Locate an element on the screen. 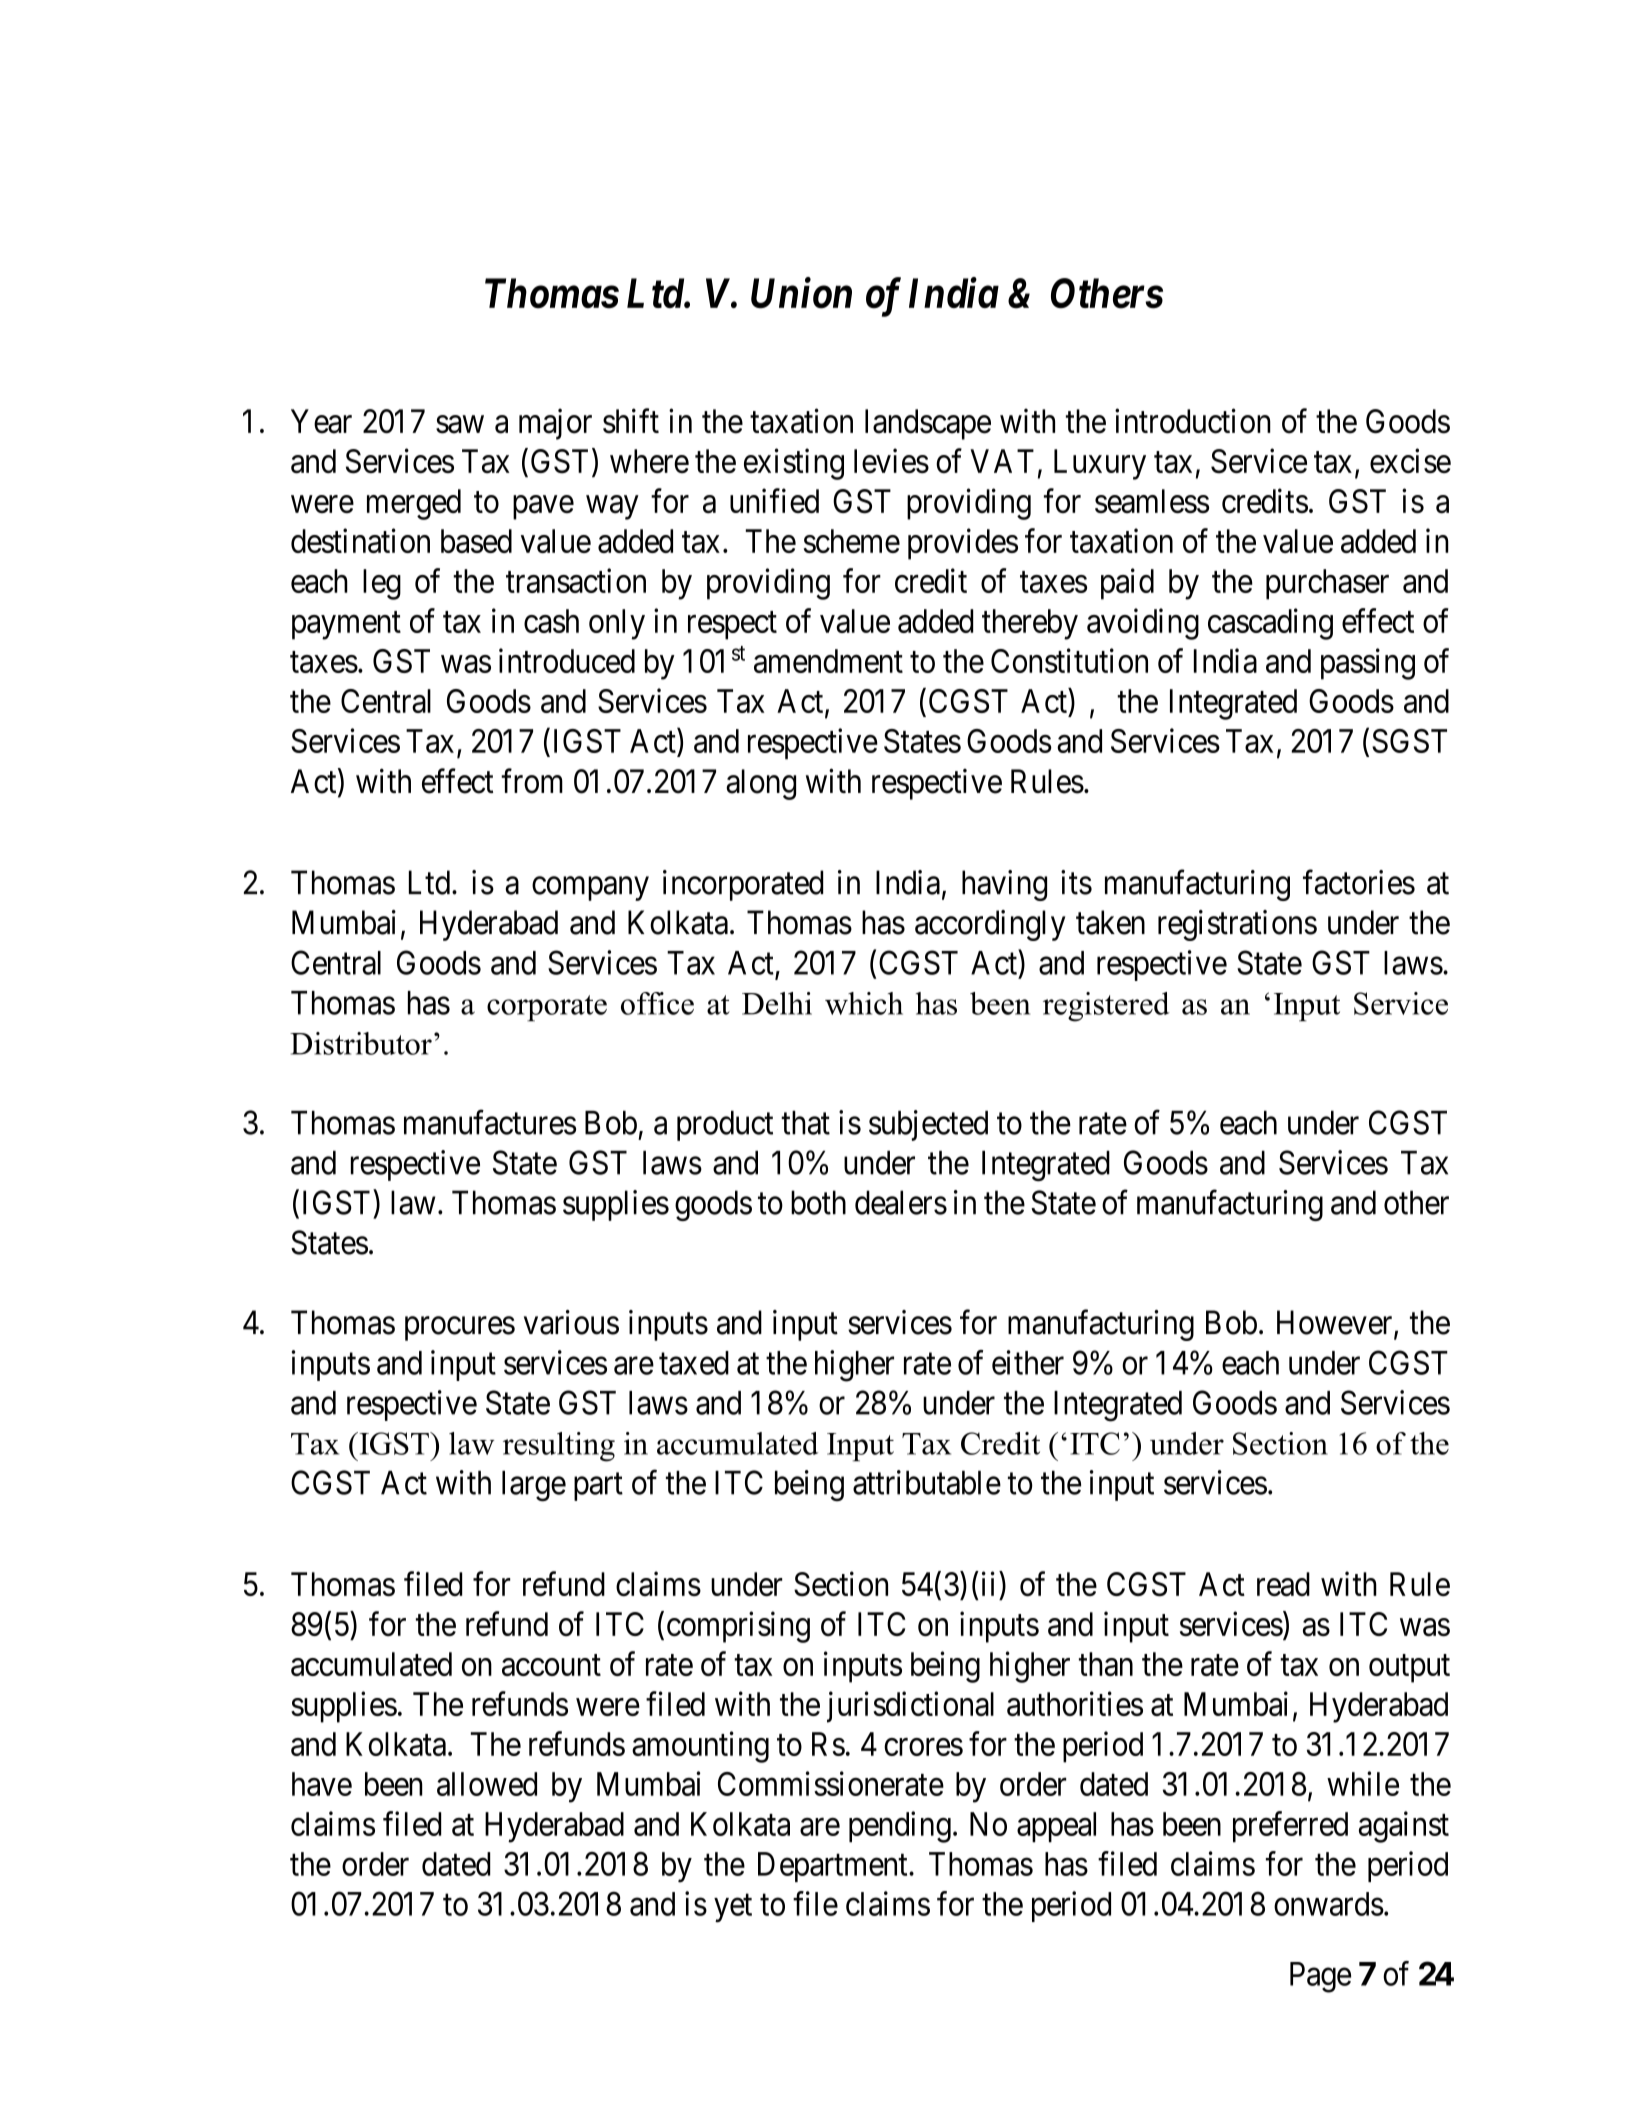  saw is located at coordinates (460, 425).
